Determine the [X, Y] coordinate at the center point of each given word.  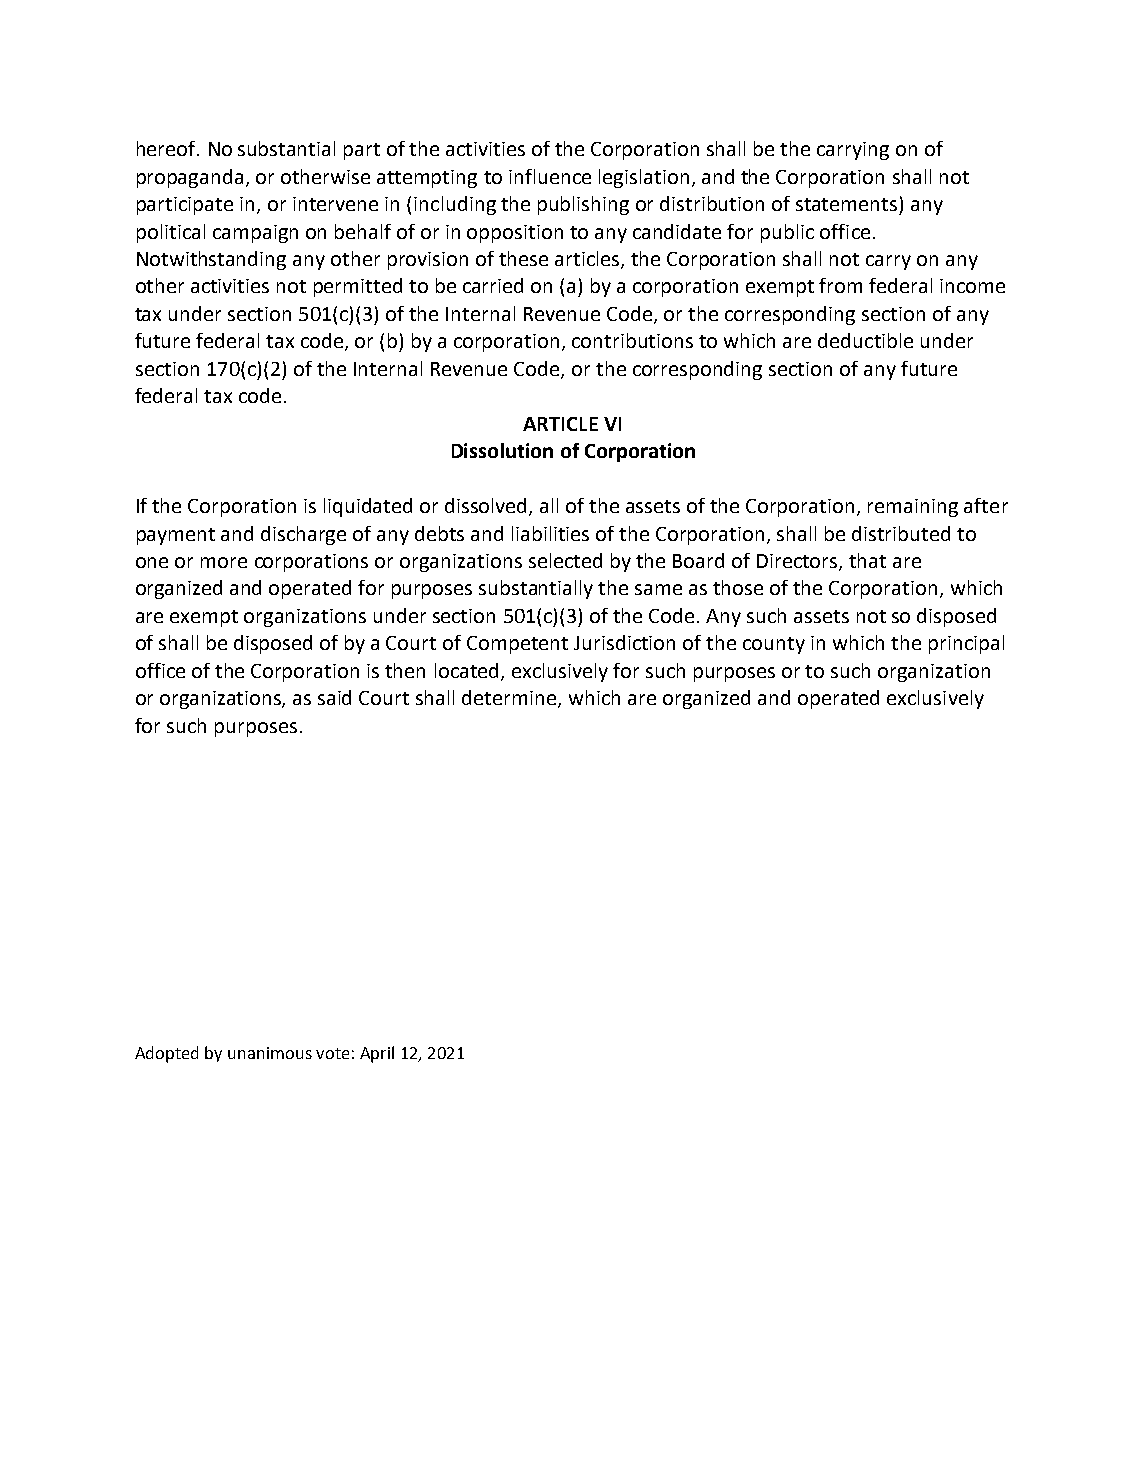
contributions [632, 340]
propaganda [190, 178]
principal [966, 644]
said [334, 697]
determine [510, 699]
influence [550, 176]
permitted [358, 287]
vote [332, 1053]
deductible [865, 340]
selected [565, 560]
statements [846, 204]
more [224, 562]
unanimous [270, 1053]
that [867, 560]
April [377, 1054]
